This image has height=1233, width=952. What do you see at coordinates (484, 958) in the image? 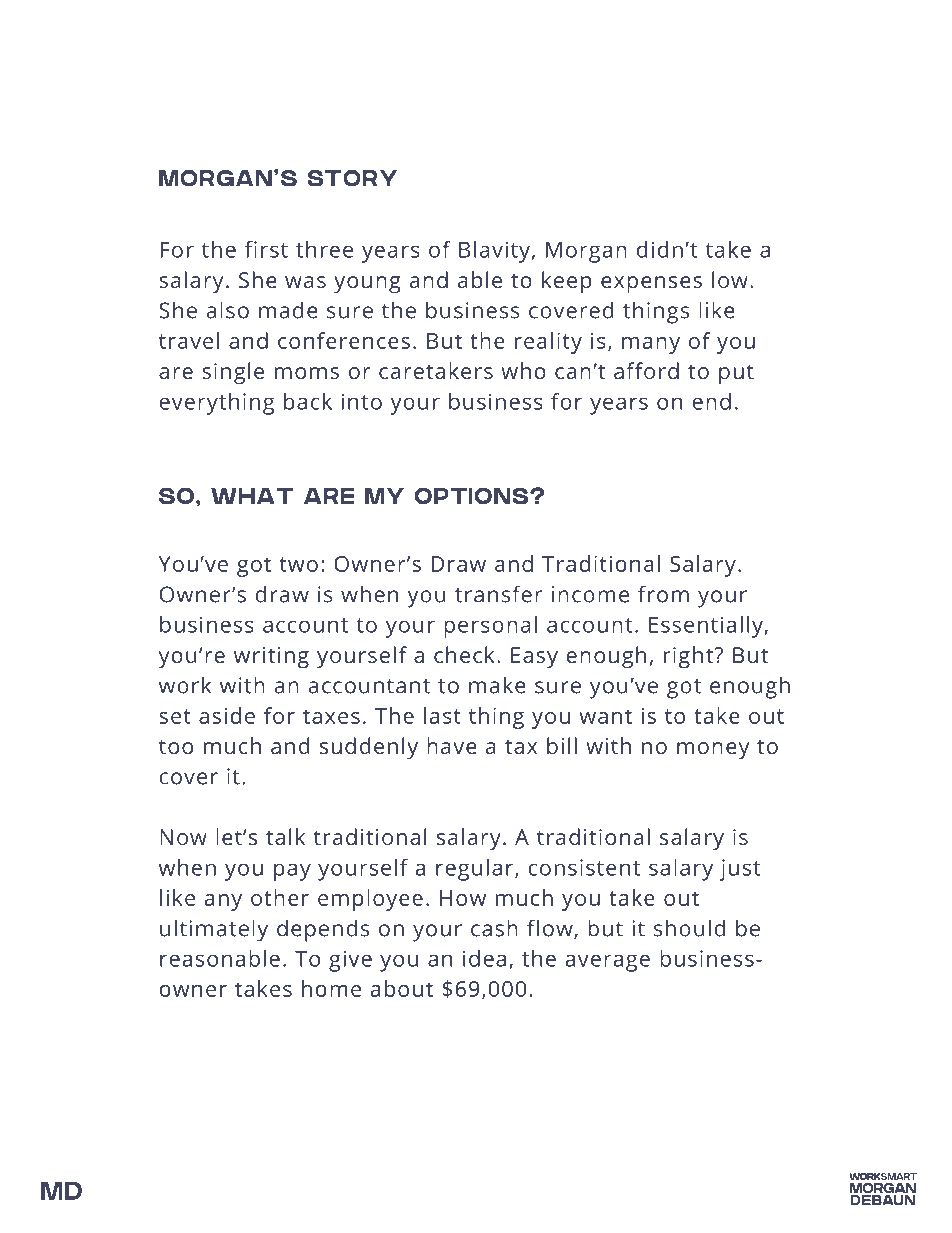
I see `idea` at bounding box center [484, 958].
